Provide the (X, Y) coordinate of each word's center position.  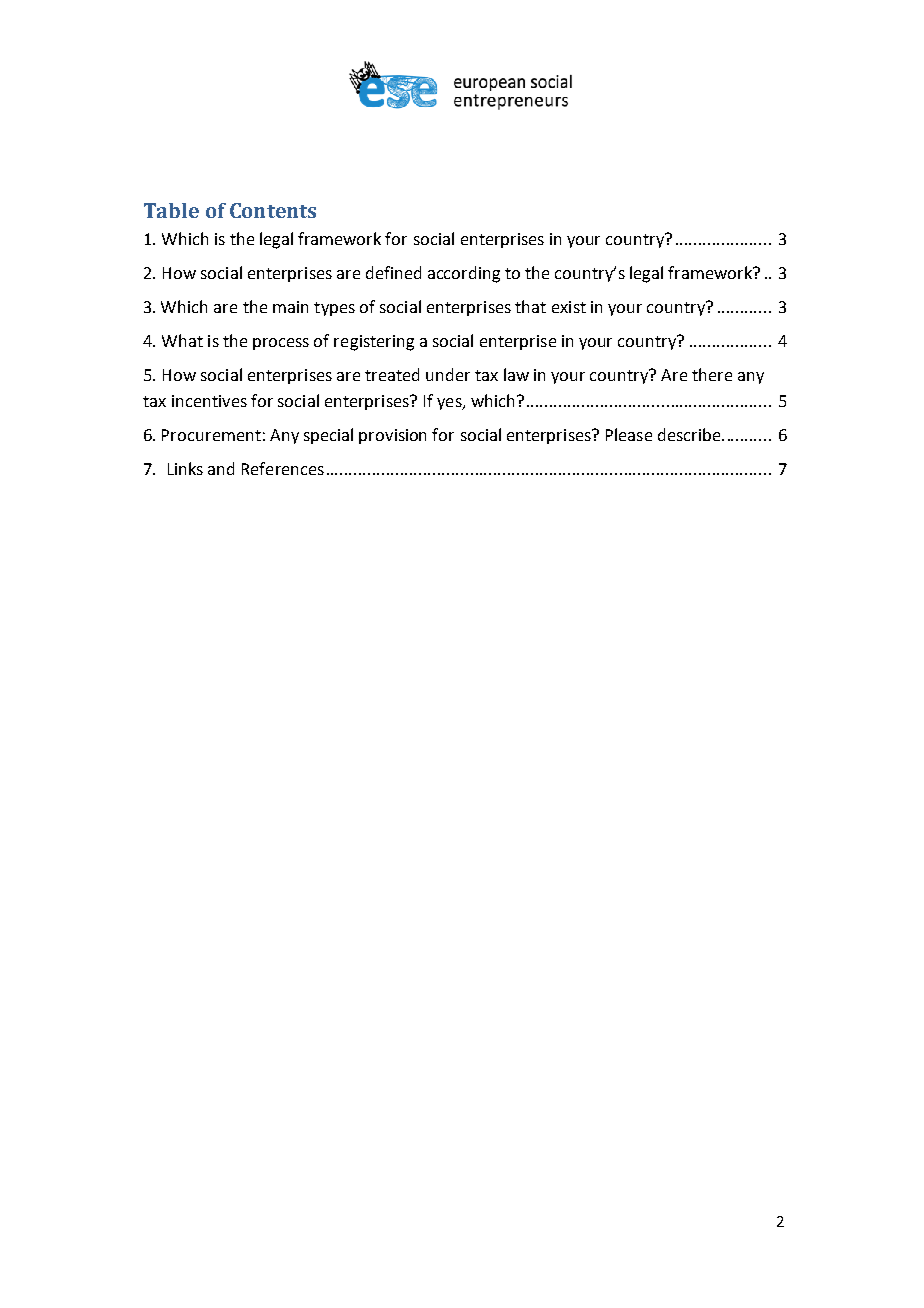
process (281, 344)
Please (629, 434)
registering (374, 343)
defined (393, 272)
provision (392, 436)
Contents (273, 210)
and (221, 468)
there (712, 374)
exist (569, 307)
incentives (209, 401)
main (290, 307)
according (464, 274)
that (530, 306)
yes (450, 404)
